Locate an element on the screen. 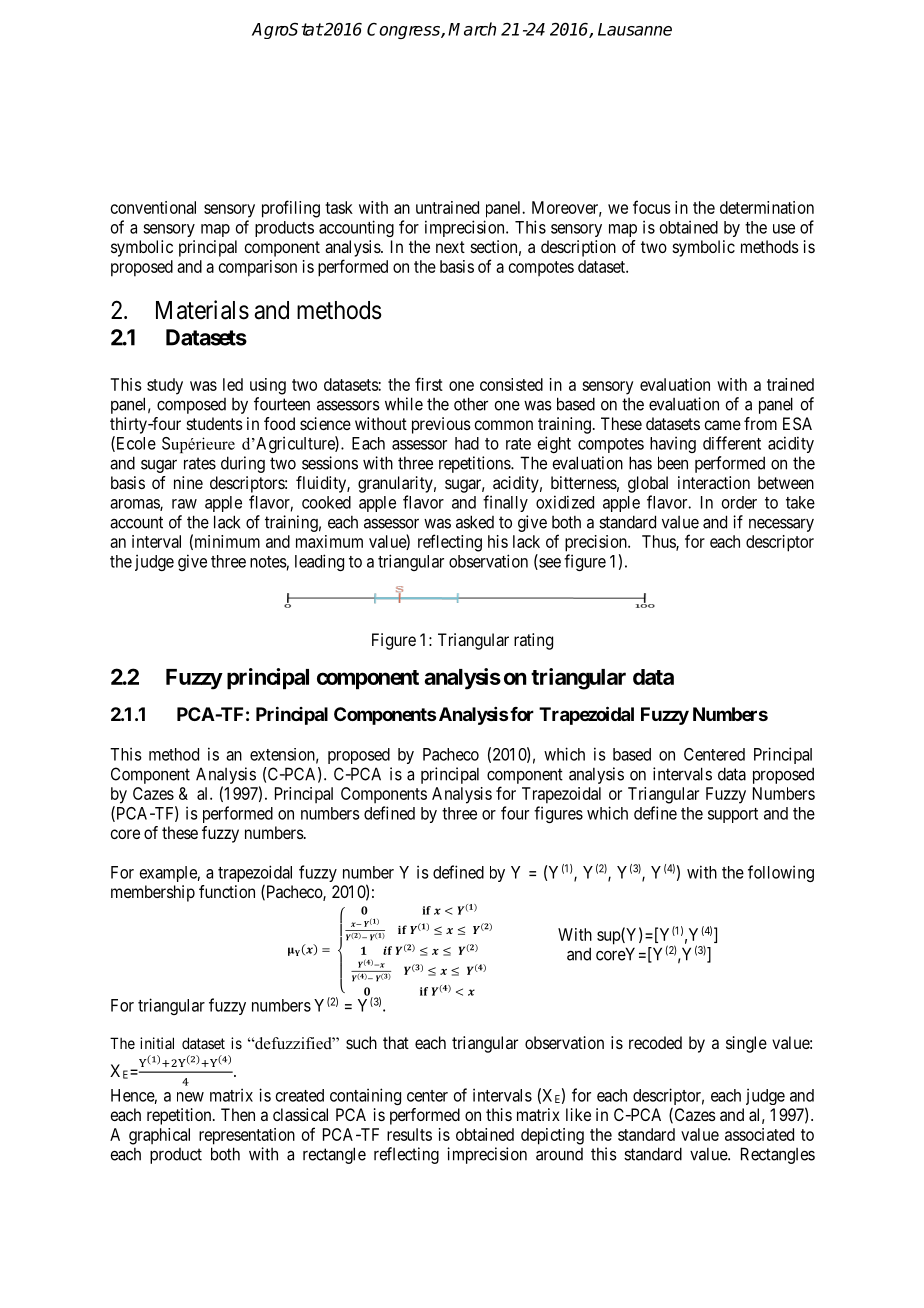 This screenshot has height=1308, width=924. March is located at coordinates (472, 29).
